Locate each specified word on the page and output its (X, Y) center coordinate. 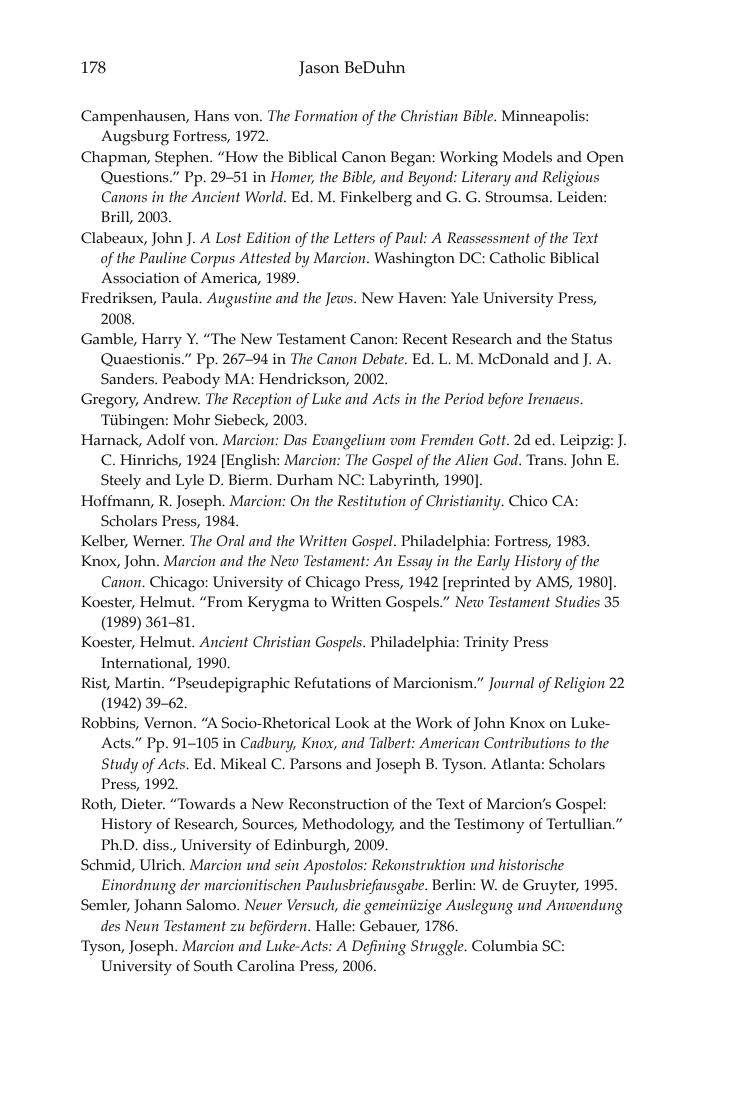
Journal (511, 684)
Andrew (171, 399)
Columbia (505, 946)
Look (352, 723)
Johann (158, 906)
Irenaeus (555, 398)
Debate (384, 358)
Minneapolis (544, 118)
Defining (379, 948)
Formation (325, 115)
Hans (211, 116)
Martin (139, 682)
